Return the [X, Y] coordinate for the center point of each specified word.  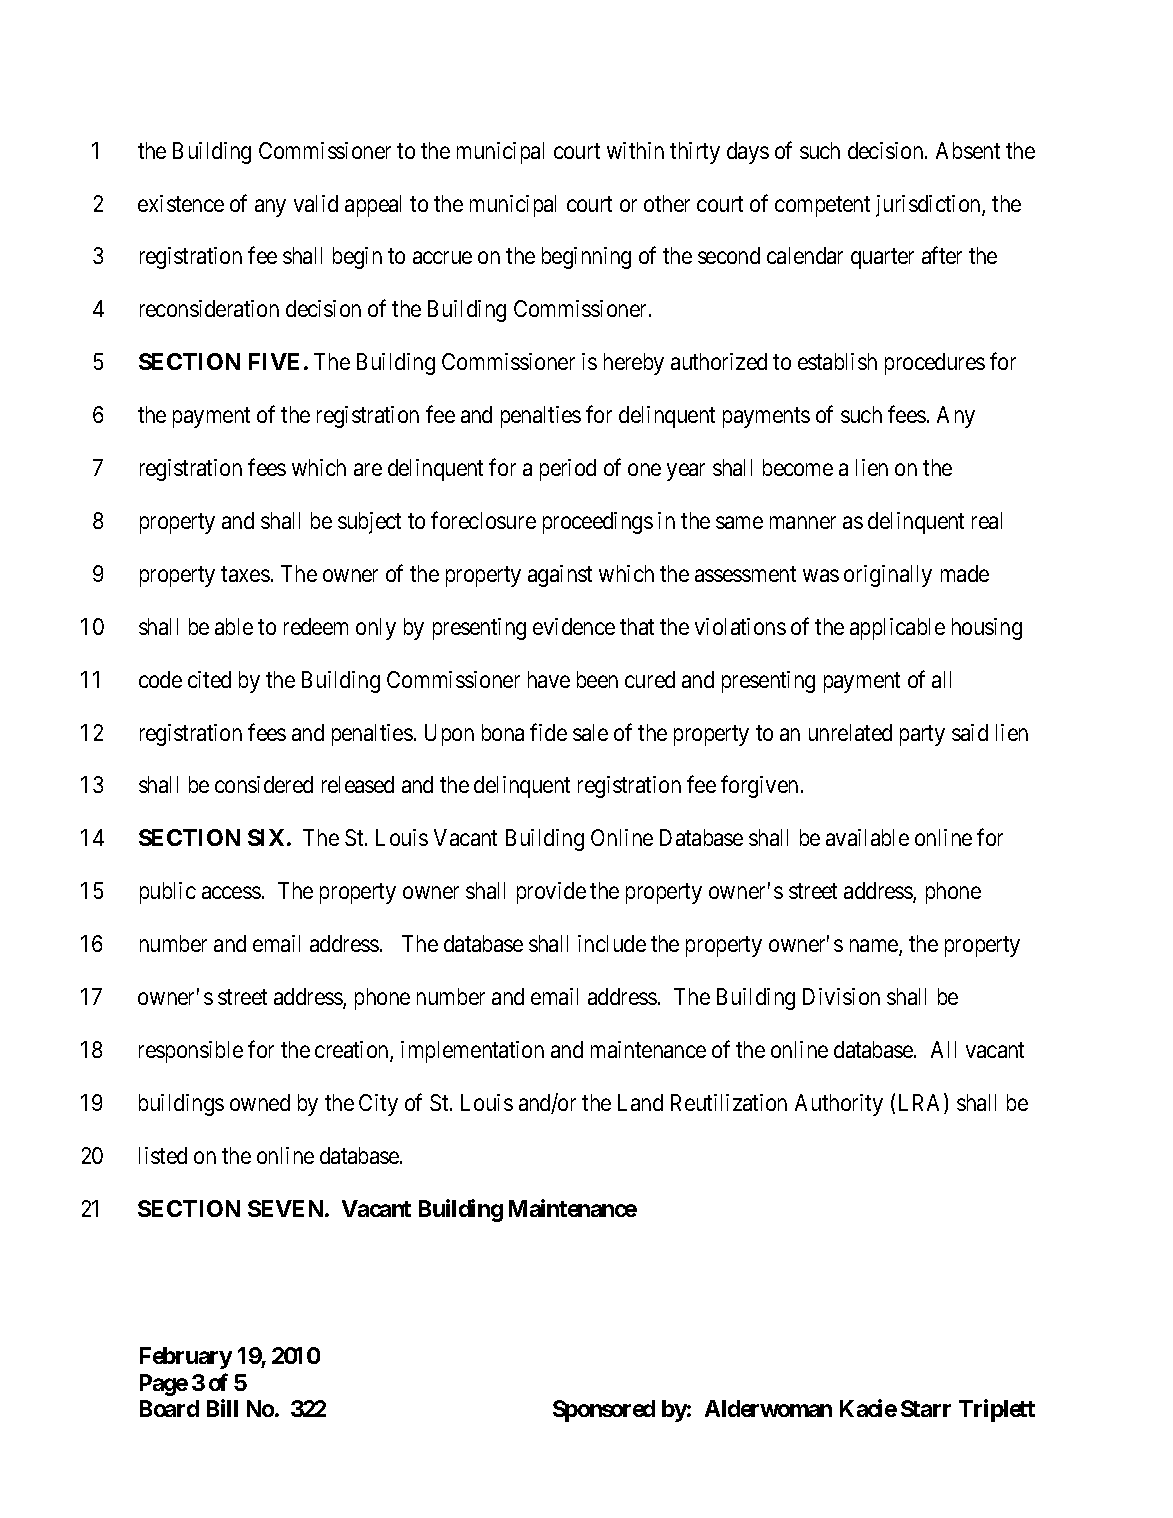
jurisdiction [929, 206]
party [922, 735]
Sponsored [604, 1411]
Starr [926, 1408]
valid [316, 203]
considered [264, 784]
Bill [222, 1408]
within [635, 150]
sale [590, 732]
